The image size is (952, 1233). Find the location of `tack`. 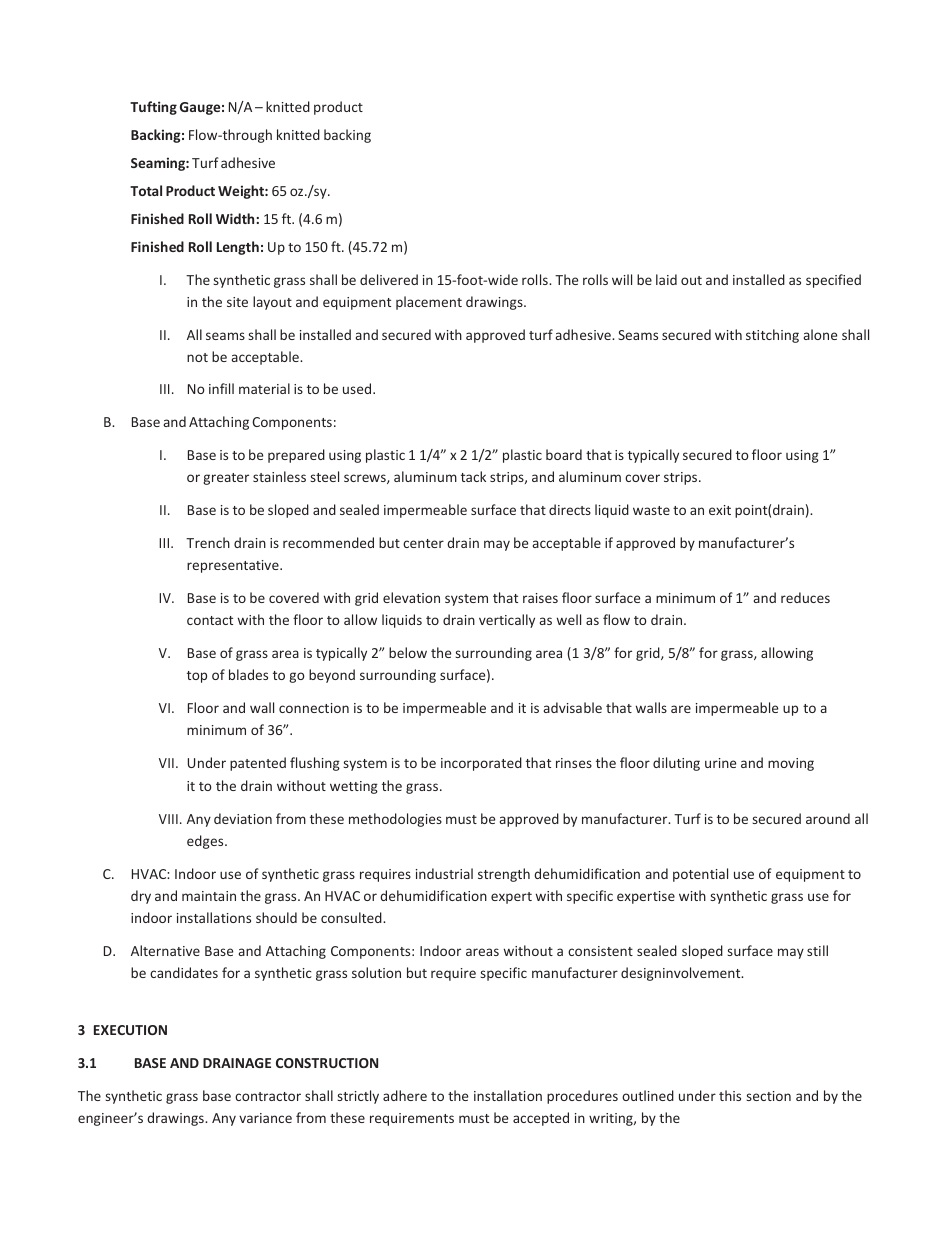

tack is located at coordinates (473, 476).
